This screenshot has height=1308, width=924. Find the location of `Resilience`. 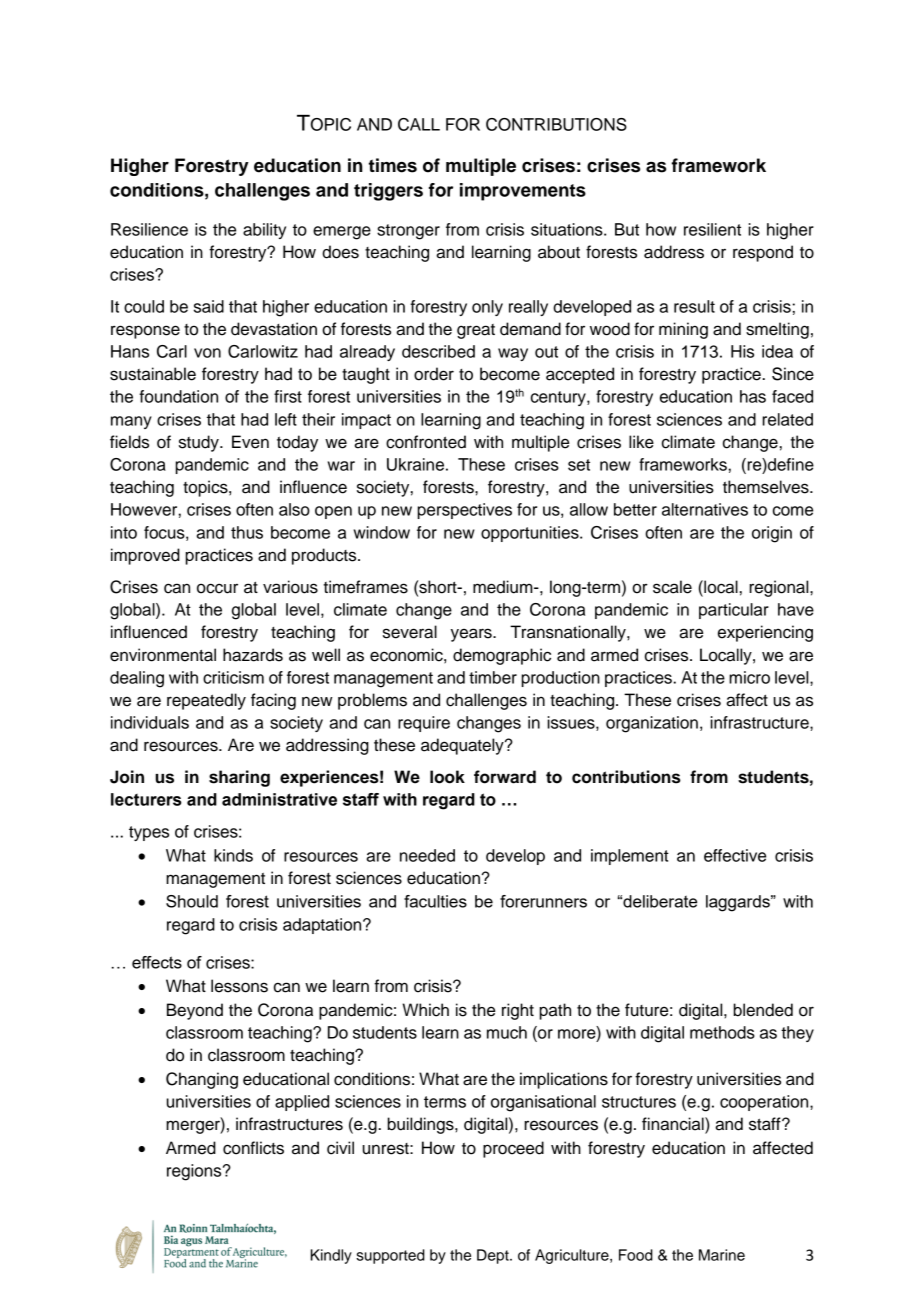

Resilience is located at coordinates (149, 229).
